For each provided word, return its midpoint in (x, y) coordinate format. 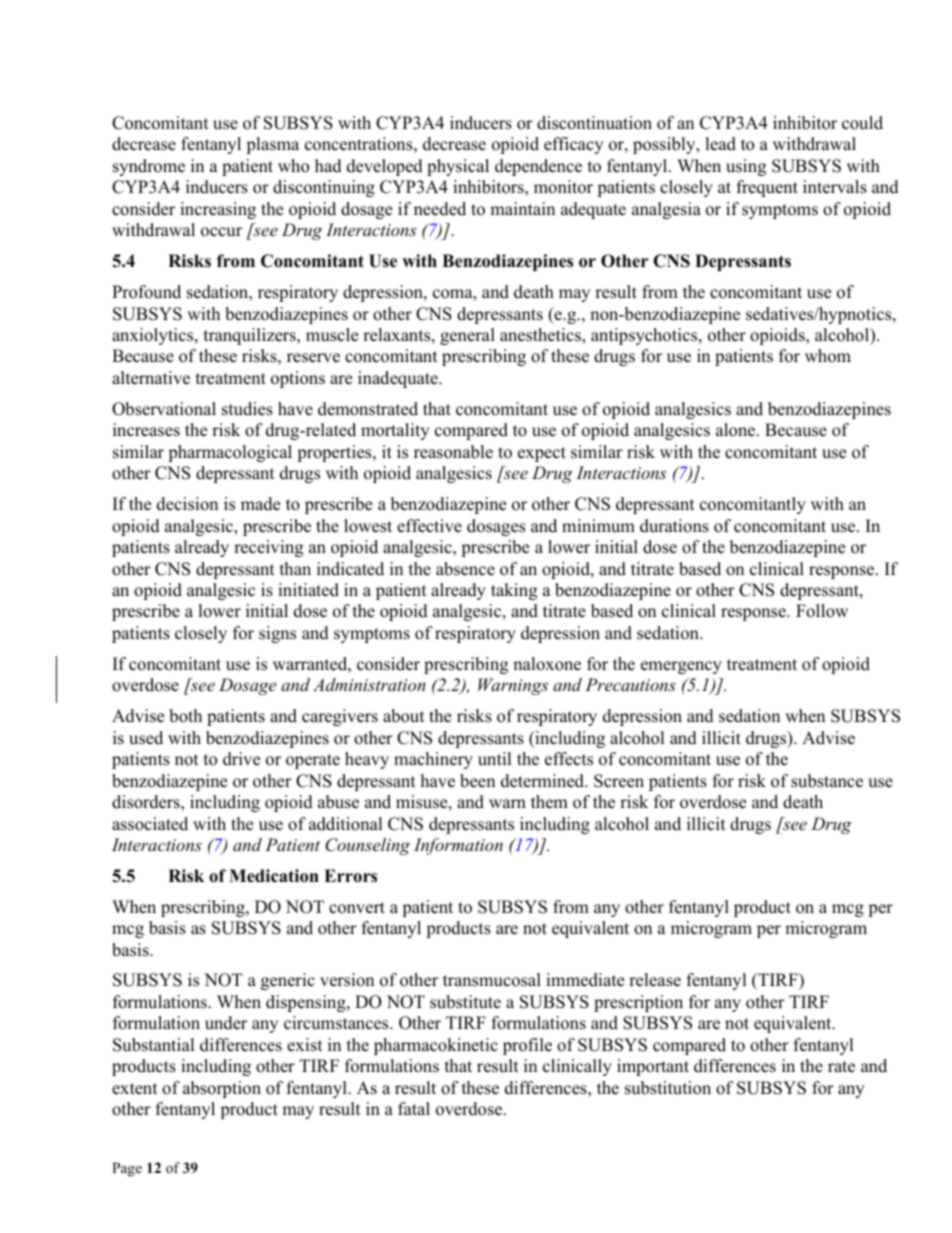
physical (458, 167)
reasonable (453, 452)
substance (827, 781)
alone (737, 430)
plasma (272, 145)
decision (187, 504)
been (477, 781)
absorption (222, 1089)
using (746, 167)
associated (150, 824)
